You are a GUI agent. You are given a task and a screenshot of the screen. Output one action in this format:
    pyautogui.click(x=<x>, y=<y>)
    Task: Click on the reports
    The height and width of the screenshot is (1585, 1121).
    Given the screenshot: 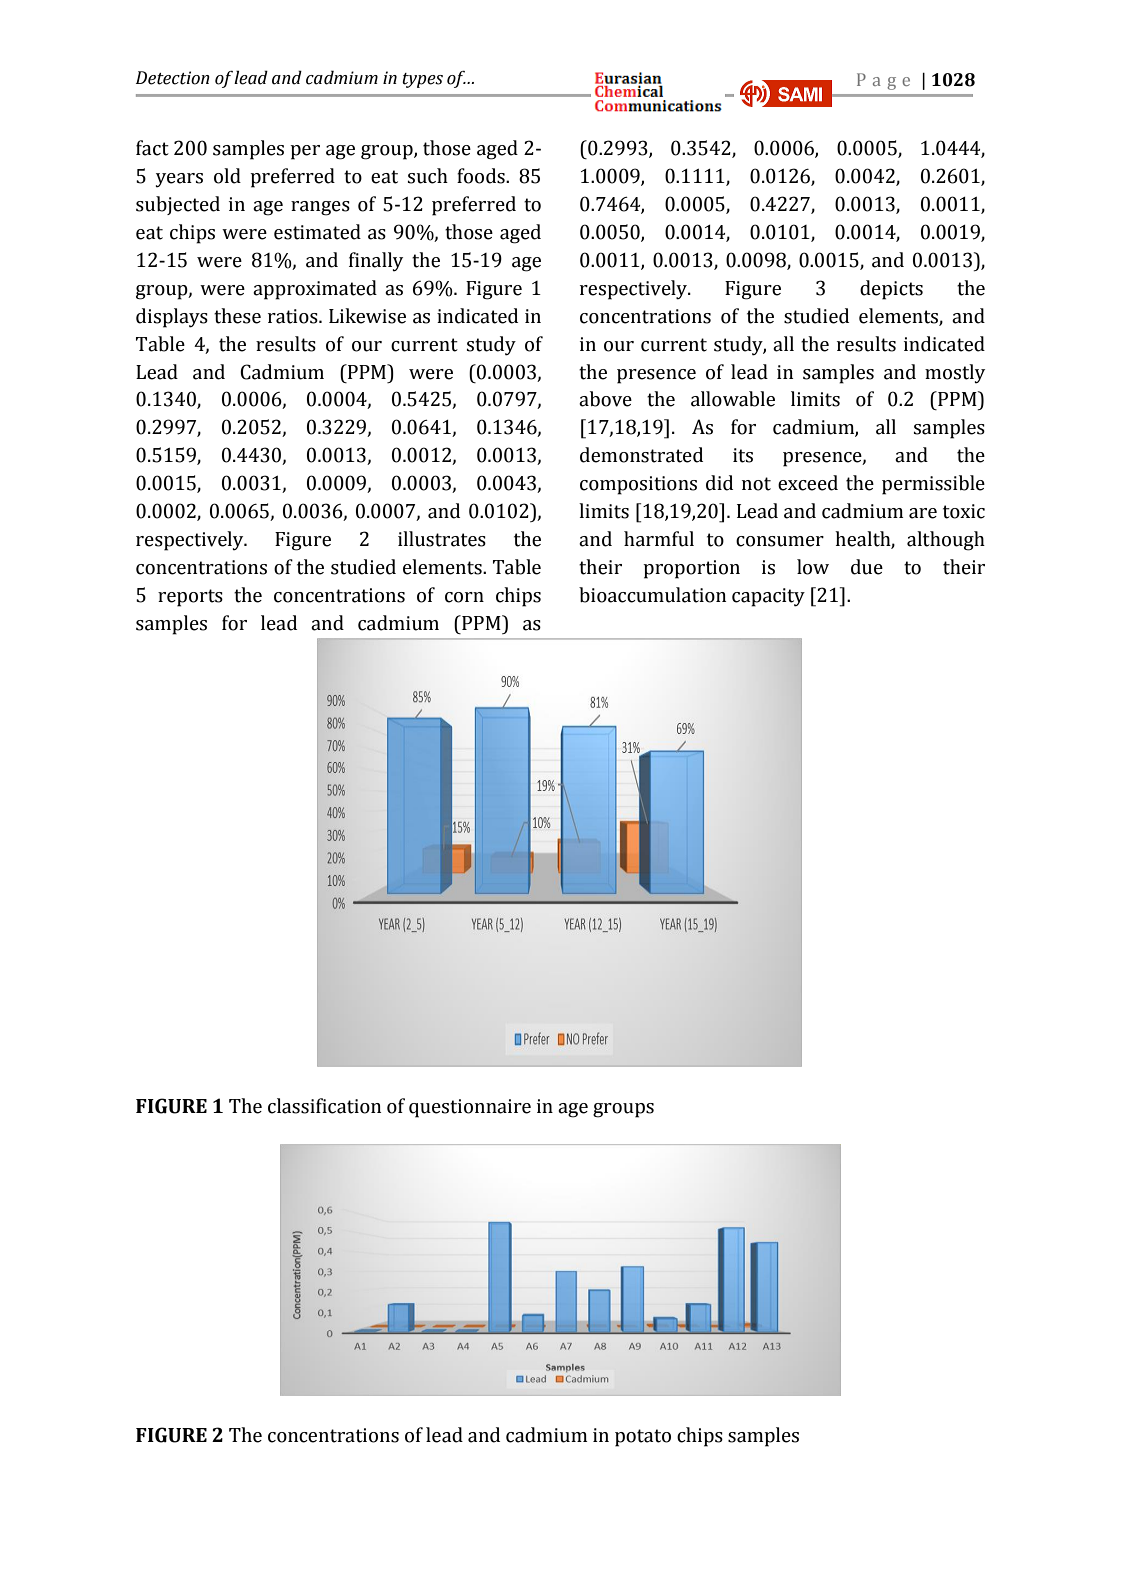 What is the action you would take?
    pyautogui.click(x=190, y=598)
